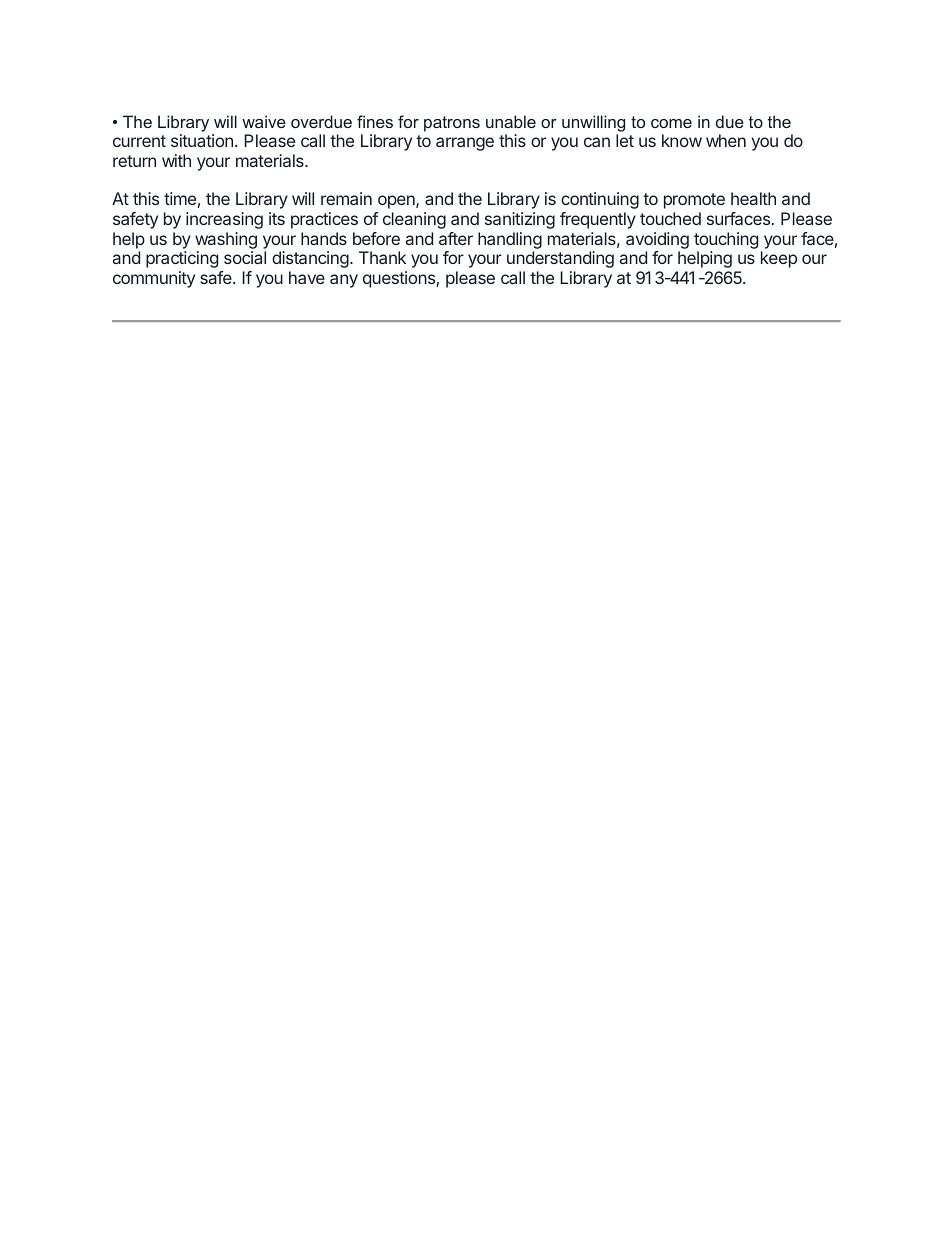 The image size is (952, 1233). Describe the element at coordinates (264, 121) in the image. I see `waive` at that location.
